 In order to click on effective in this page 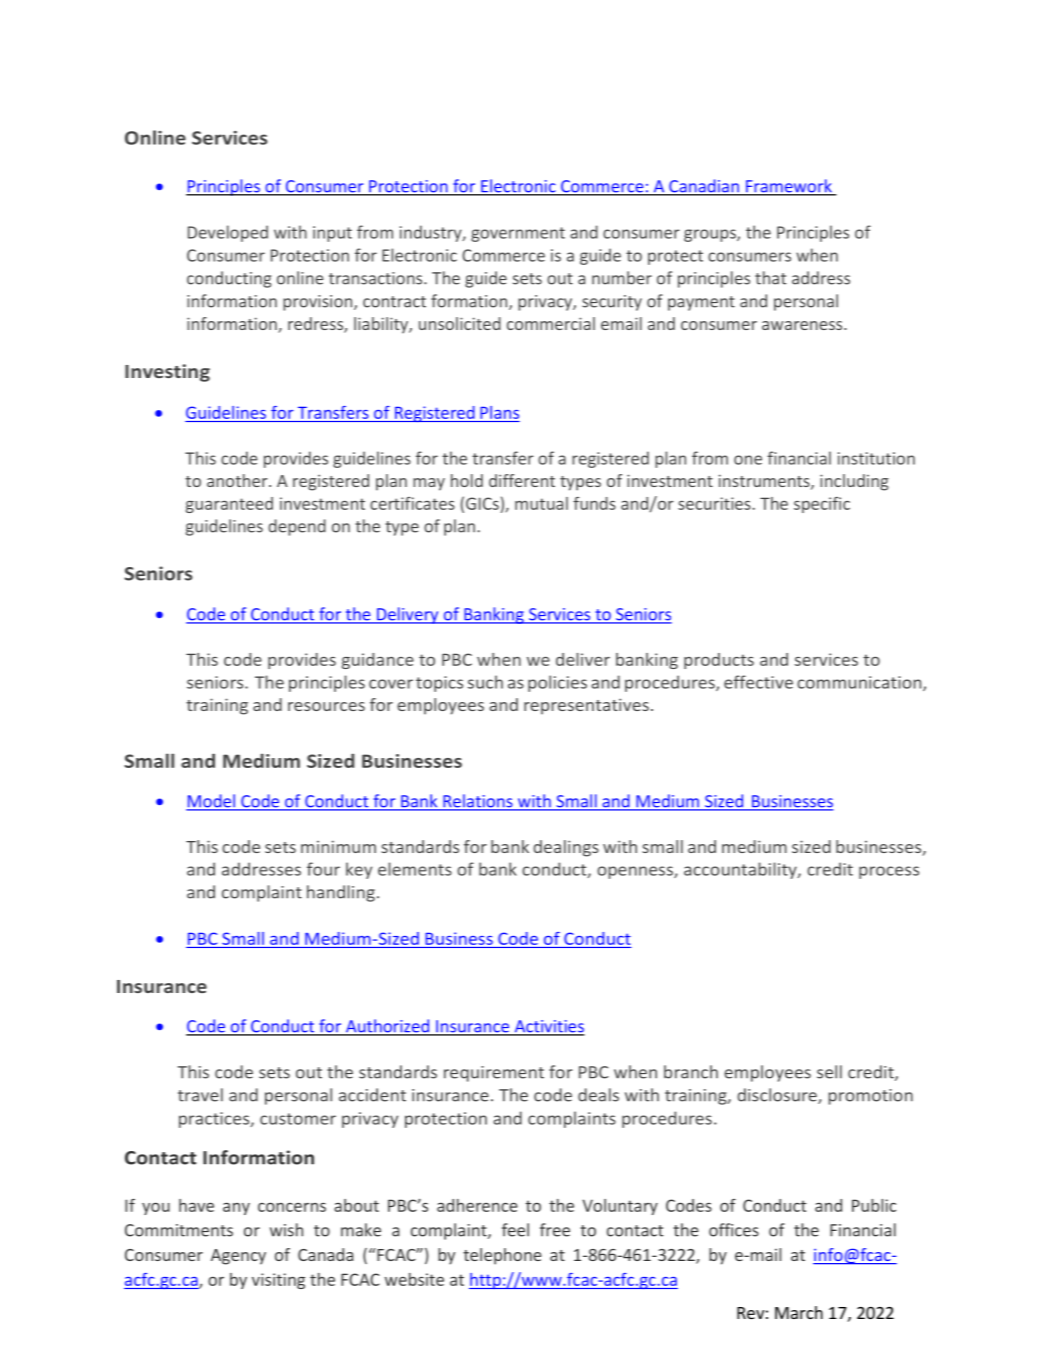, I will do `click(758, 682)`.
